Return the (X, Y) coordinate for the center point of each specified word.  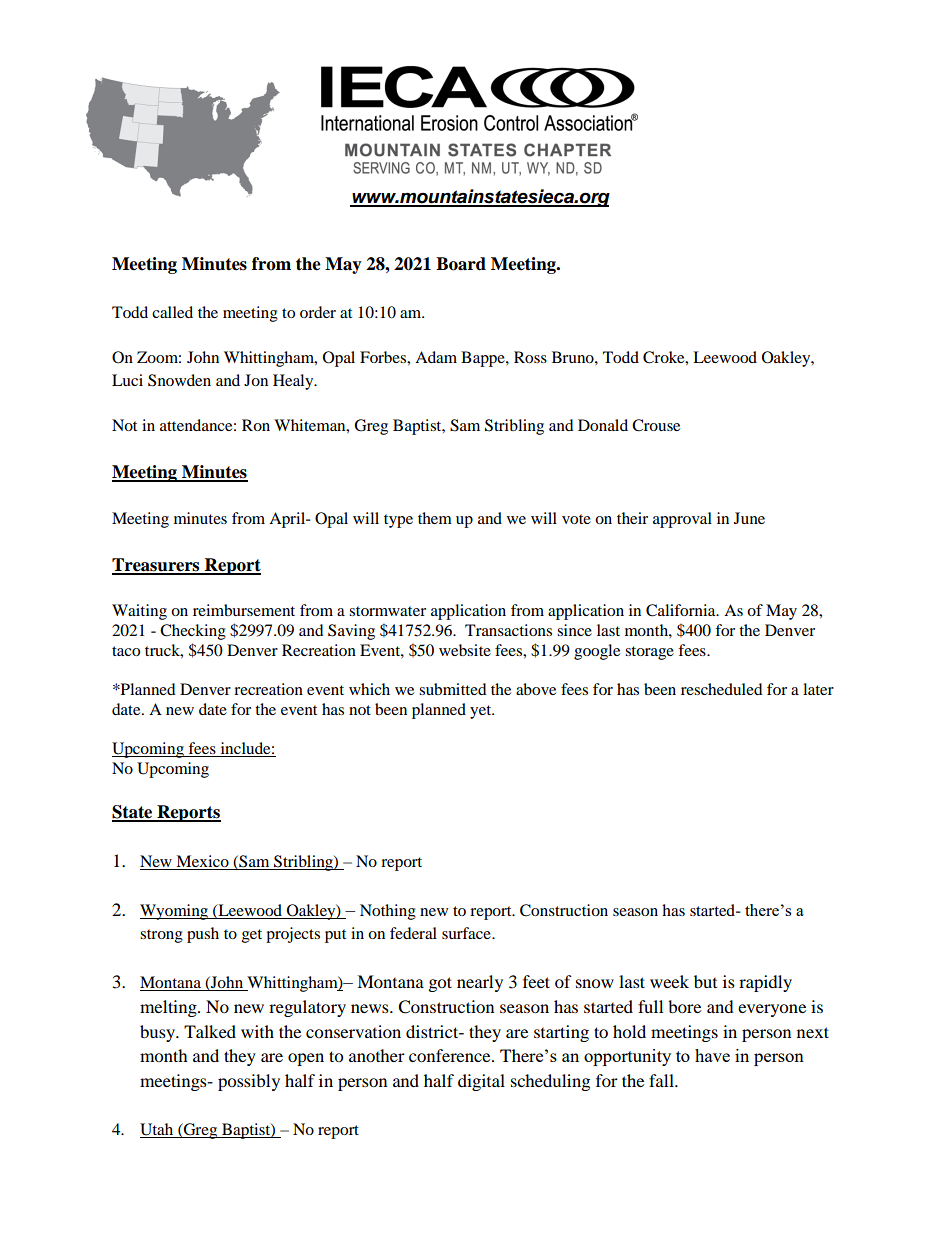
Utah (158, 1130)
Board (461, 264)
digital (481, 1082)
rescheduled (722, 689)
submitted (453, 689)
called (172, 312)
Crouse (656, 425)
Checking (193, 632)
